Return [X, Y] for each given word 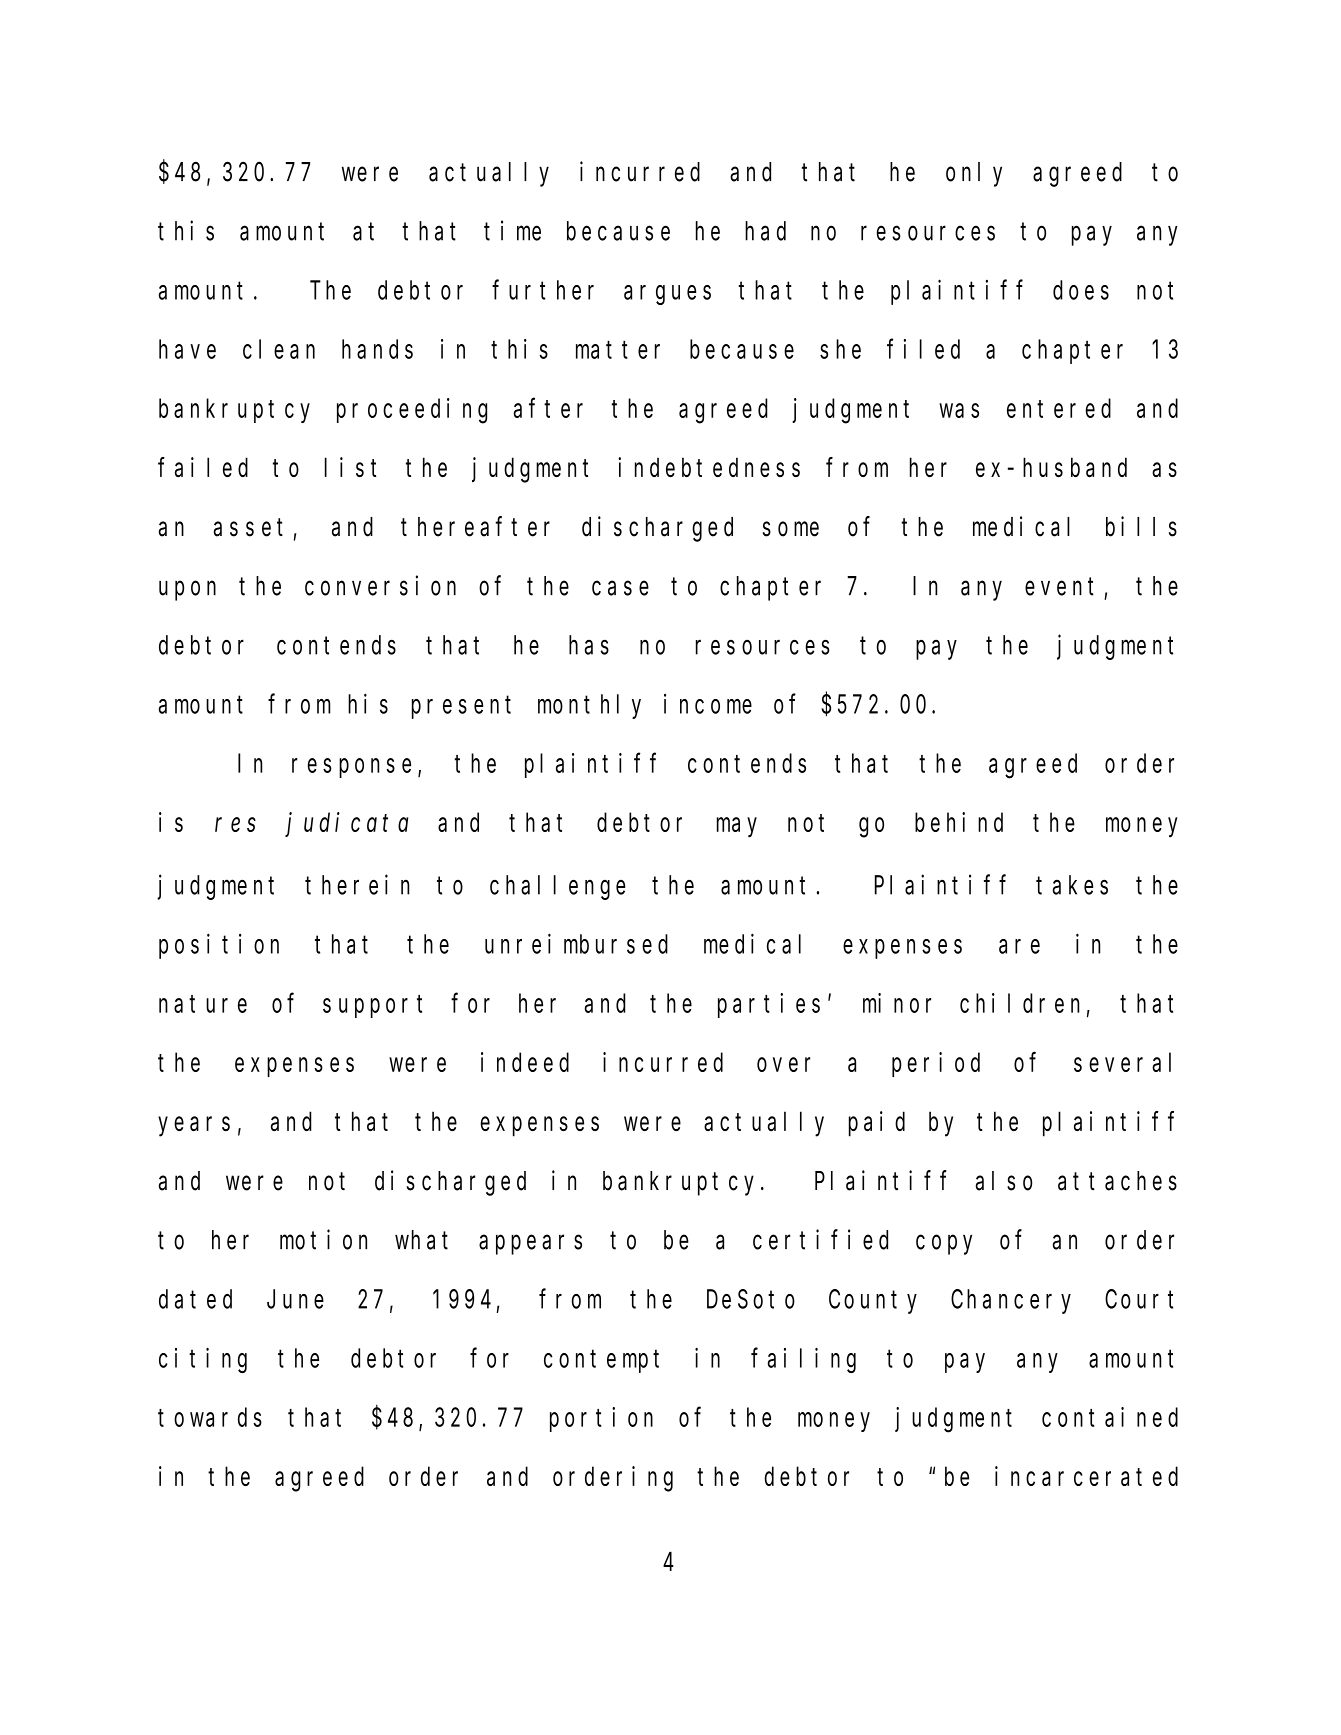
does [1081, 290]
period [936, 1064]
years [194, 1127]
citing [203, 1360]
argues [667, 295]
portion [601, 1419]
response [351, 768]
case [620, 588]
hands [377, 349]
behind [959, 822]
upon [187, 591]
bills [1141, 526]
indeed [525, 1062]
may [737, 828]
